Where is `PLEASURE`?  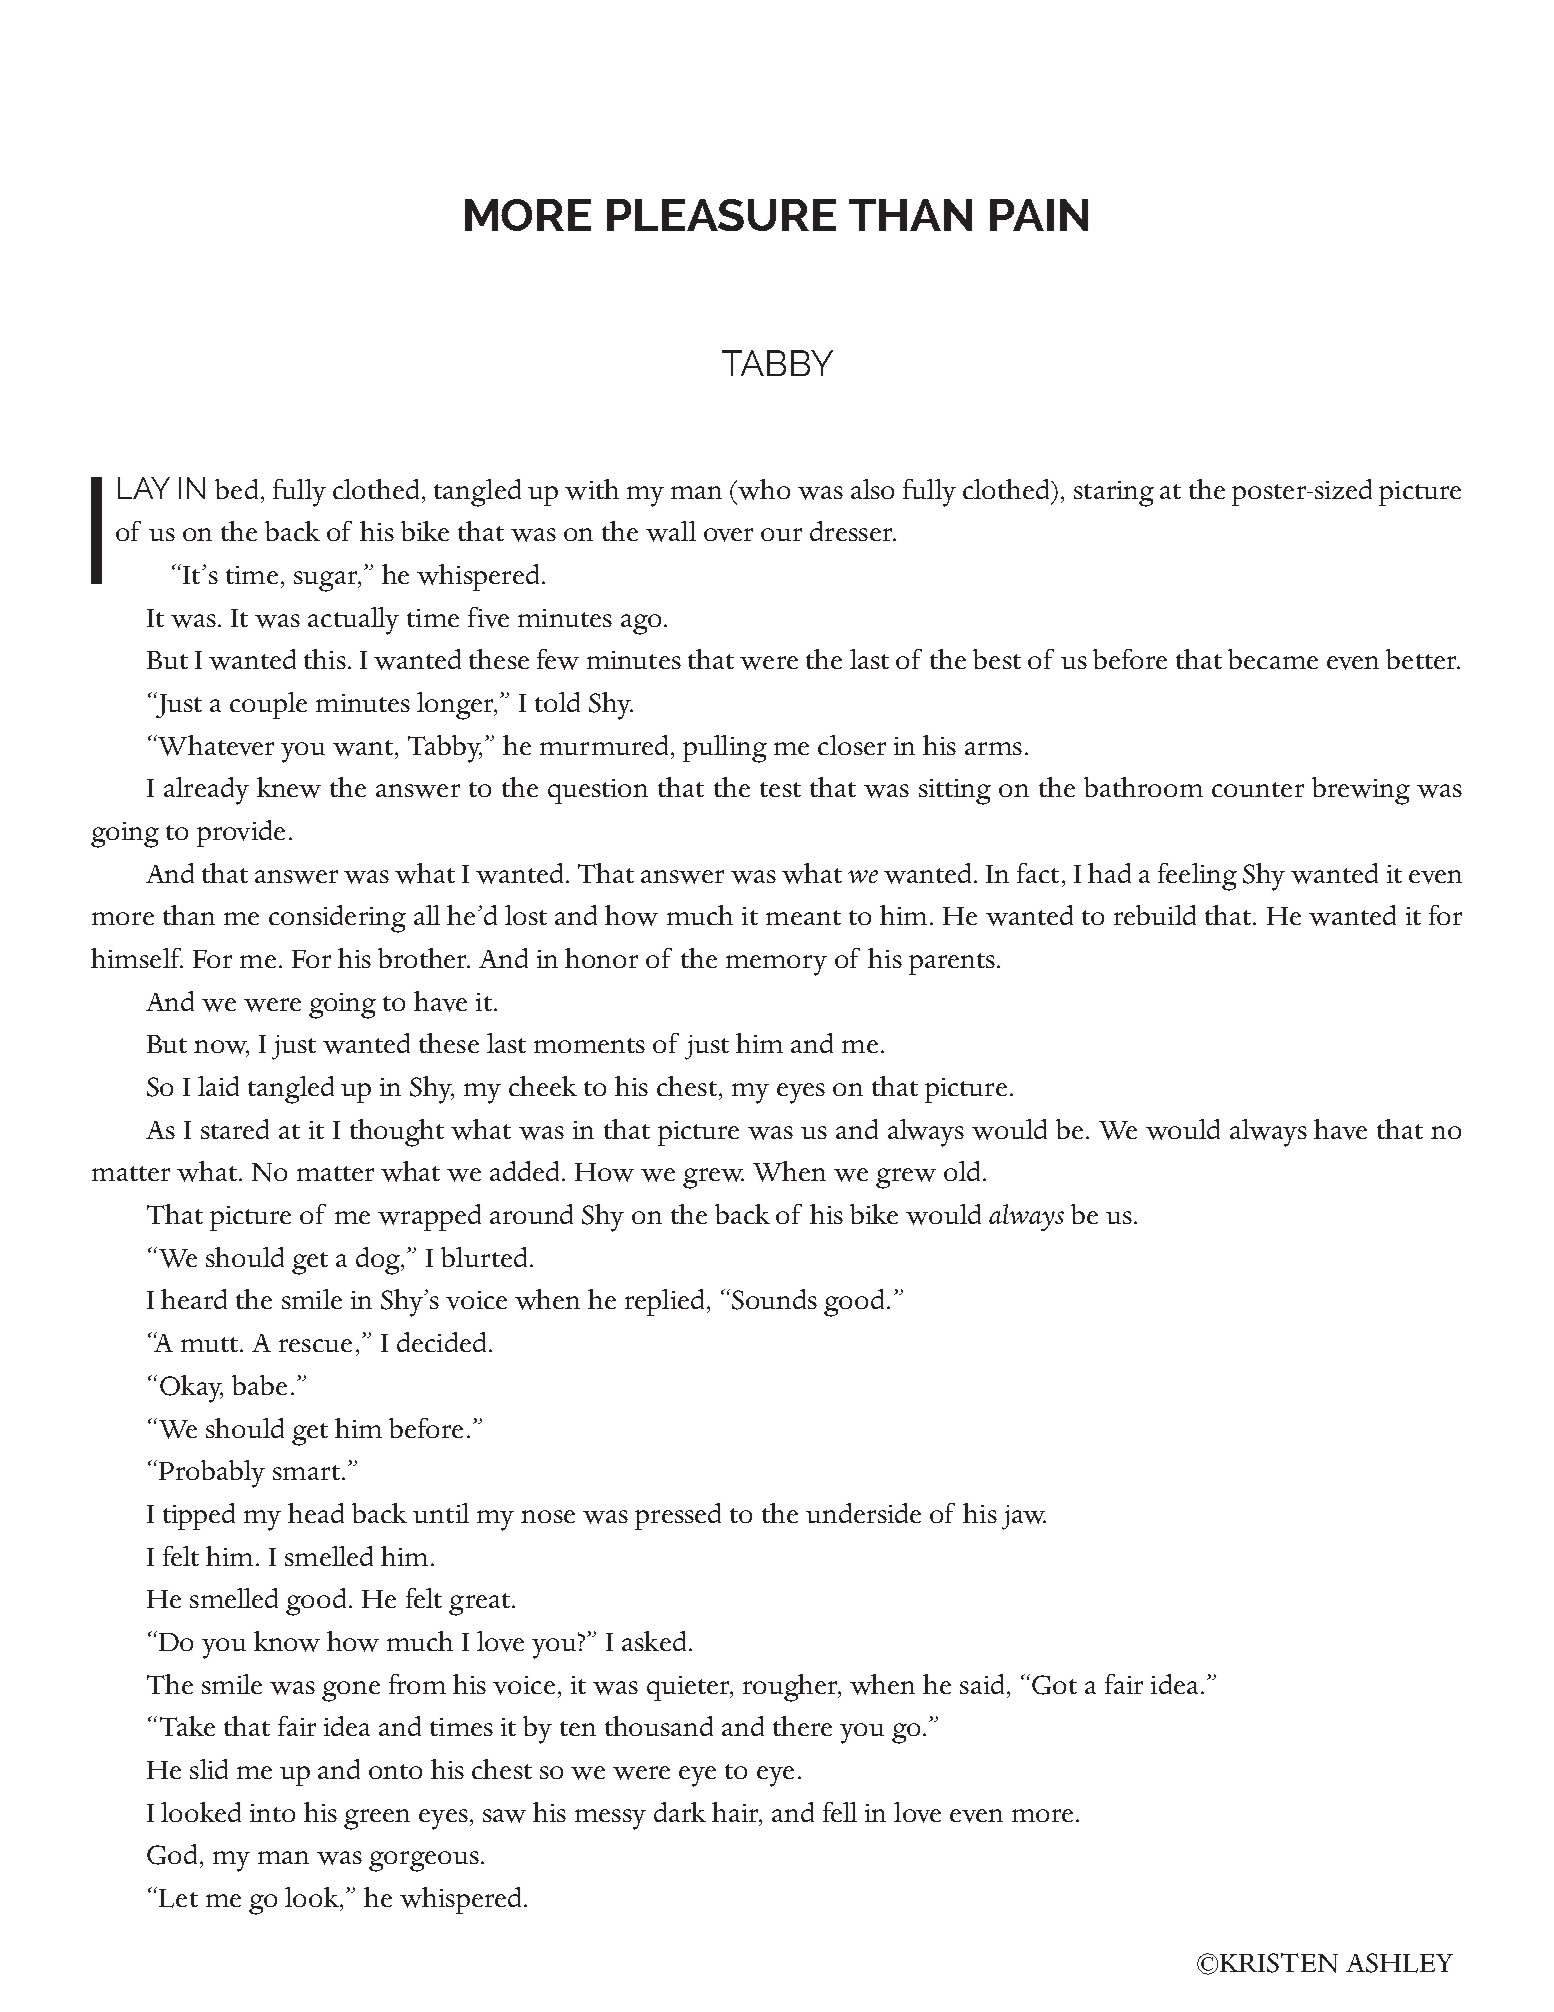
PLEASURE is located at coordinates (721, 215).
